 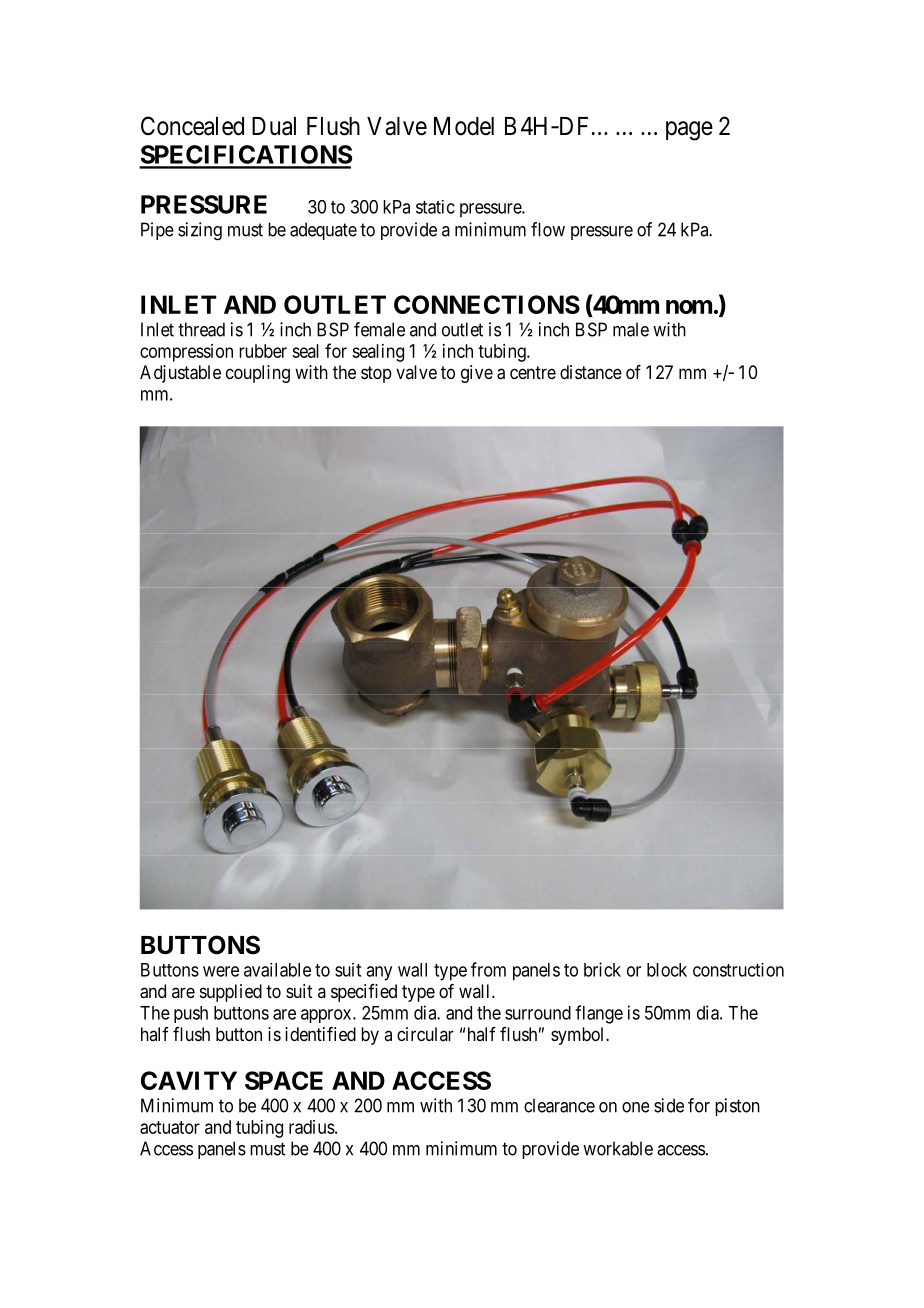 I want to click on coupling, so click(x=258, y=374).
